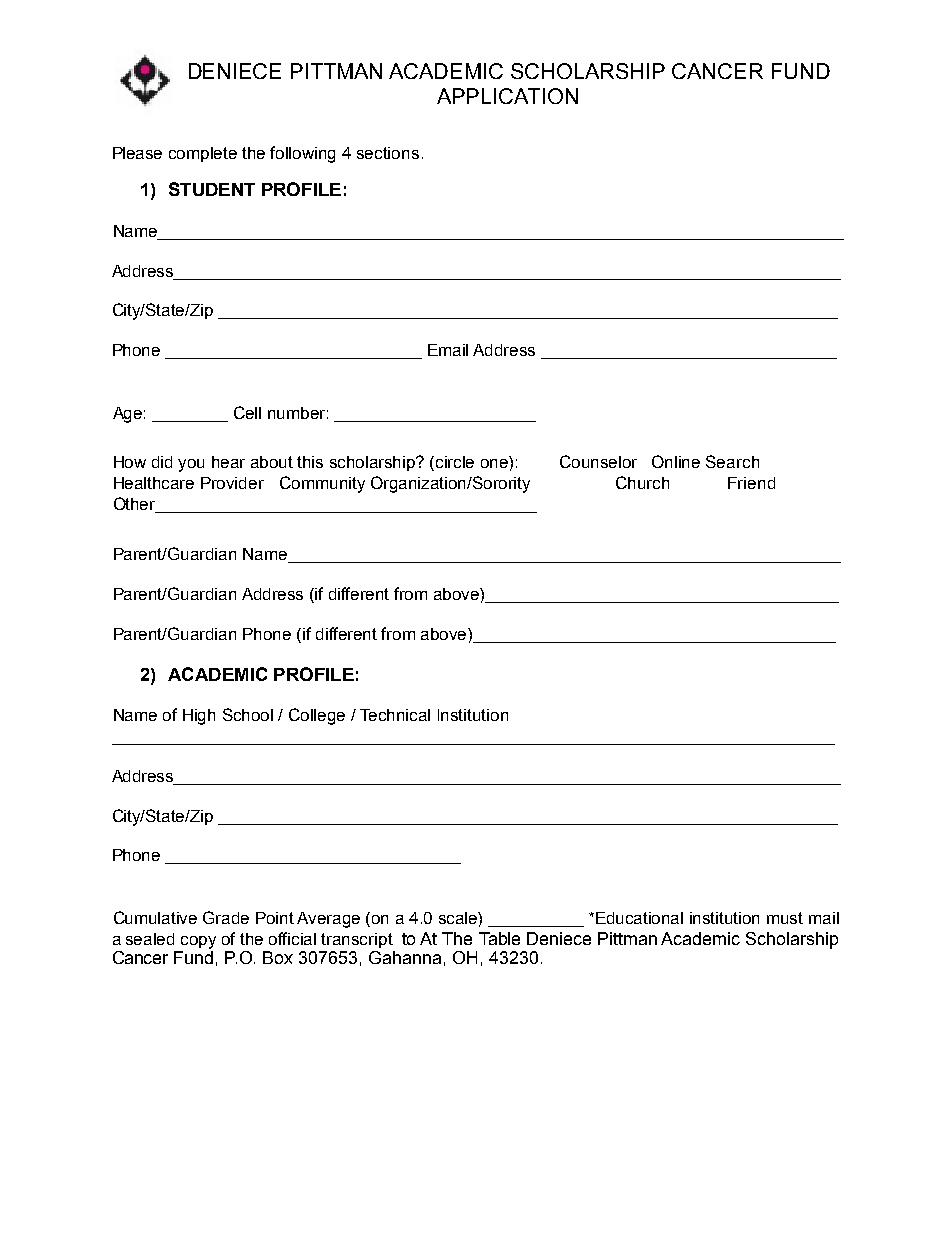 This screenshot has height=1233, width=952. What do you see at coordinates (388, 153) in the screenshot?
I see `sections` at bounding box center [388, 153].
